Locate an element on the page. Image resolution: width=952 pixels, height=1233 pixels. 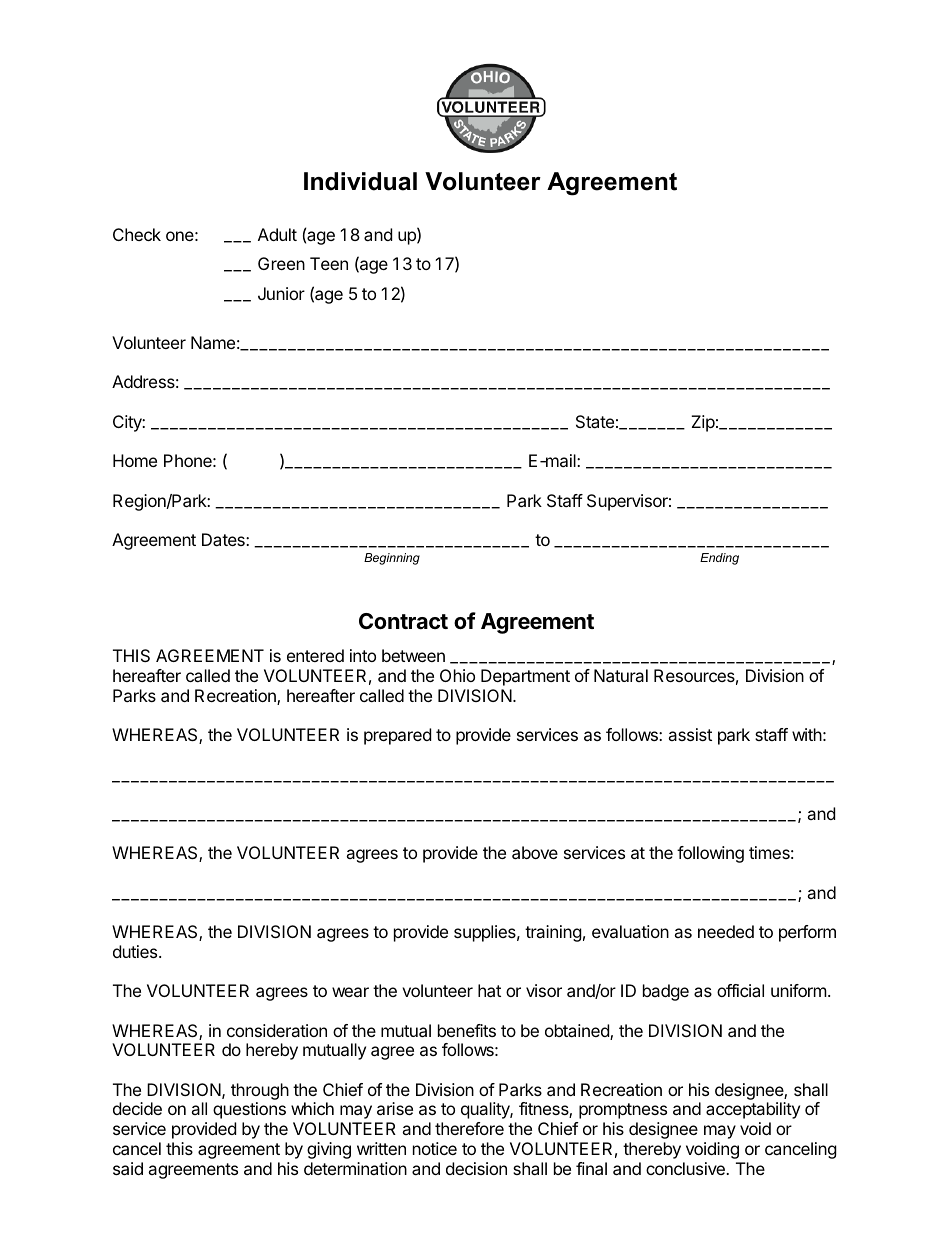
Teen is located at coordinates (329, 263).
